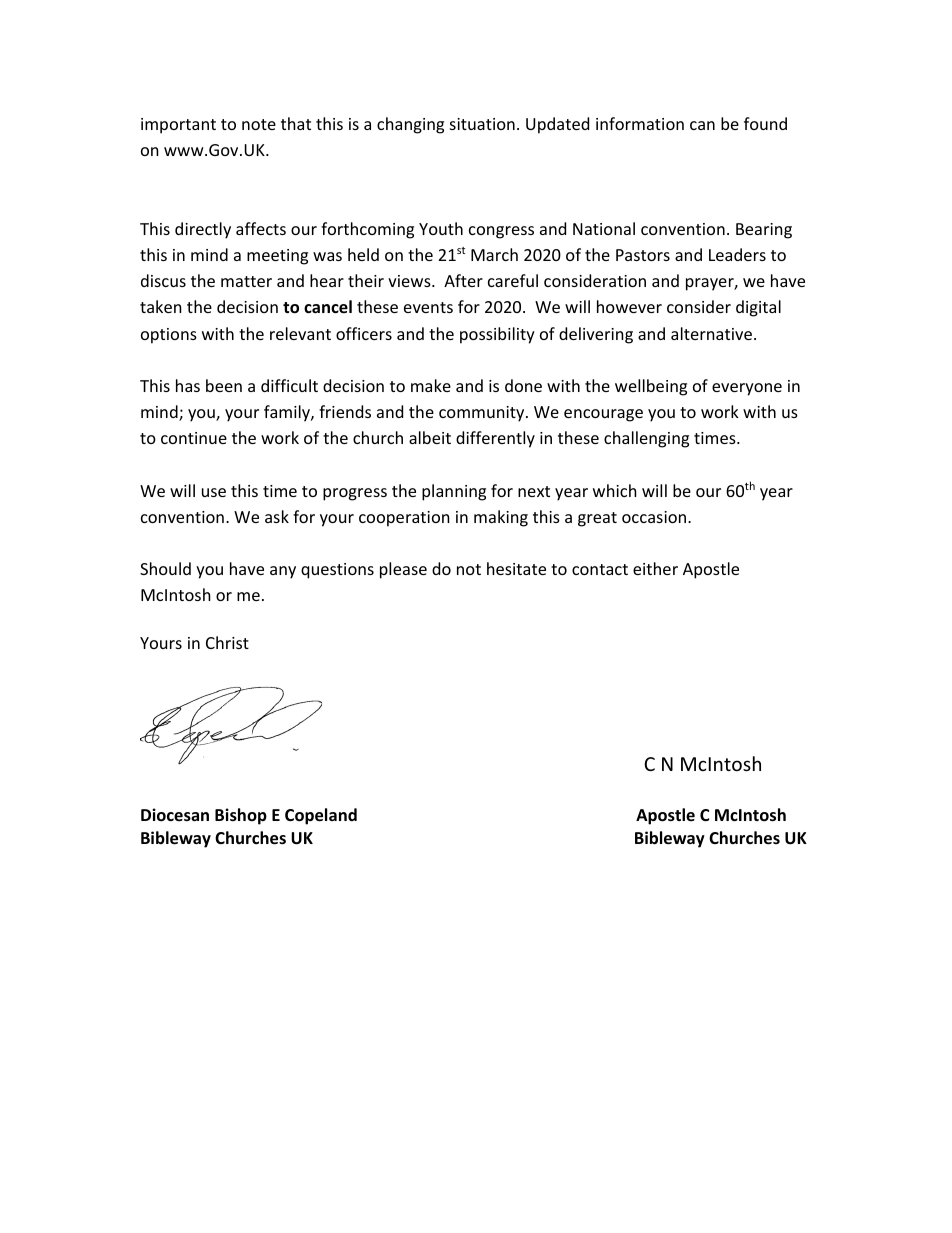 The height and width of the screenshot is (1233, 952). Describe the element at coordinates (600, 569) in the screenshot. I see `contact` at that location.
